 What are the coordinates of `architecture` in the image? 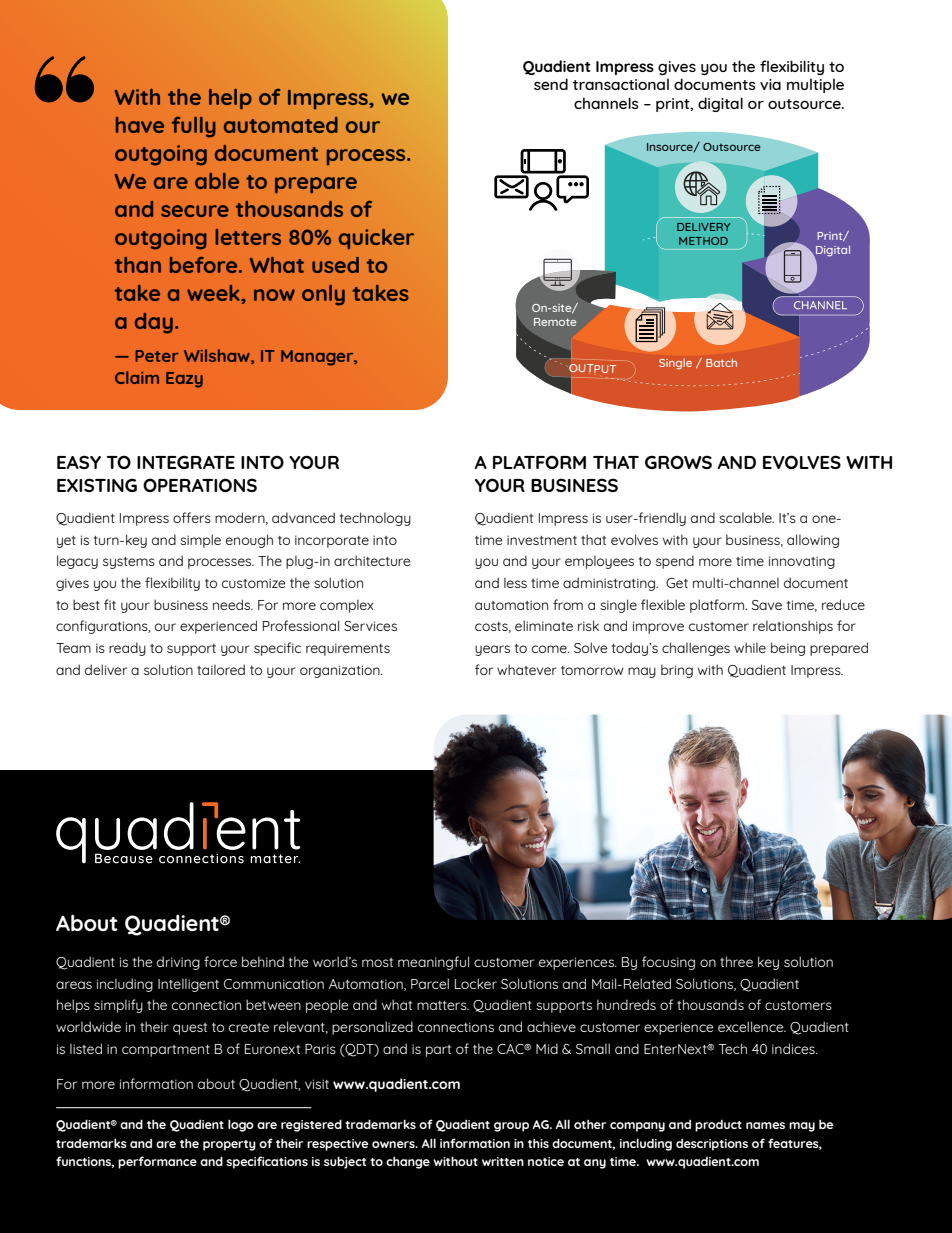 It's located at (372, 560).
